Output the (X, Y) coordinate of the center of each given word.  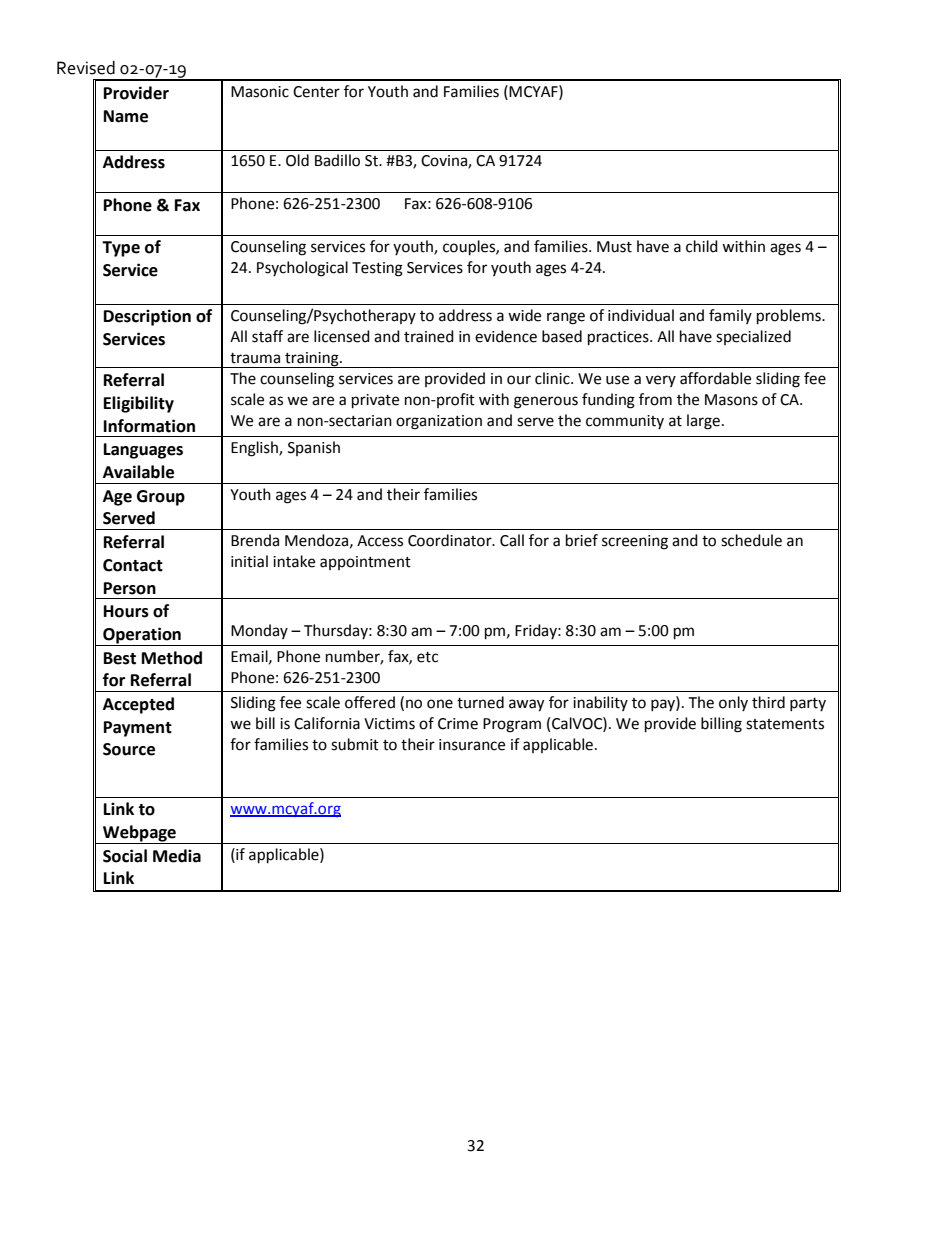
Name (126, 116)
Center (316, 92)
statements (785, 724)
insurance (472, 745)
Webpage (139, 834)
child (702, 246)
